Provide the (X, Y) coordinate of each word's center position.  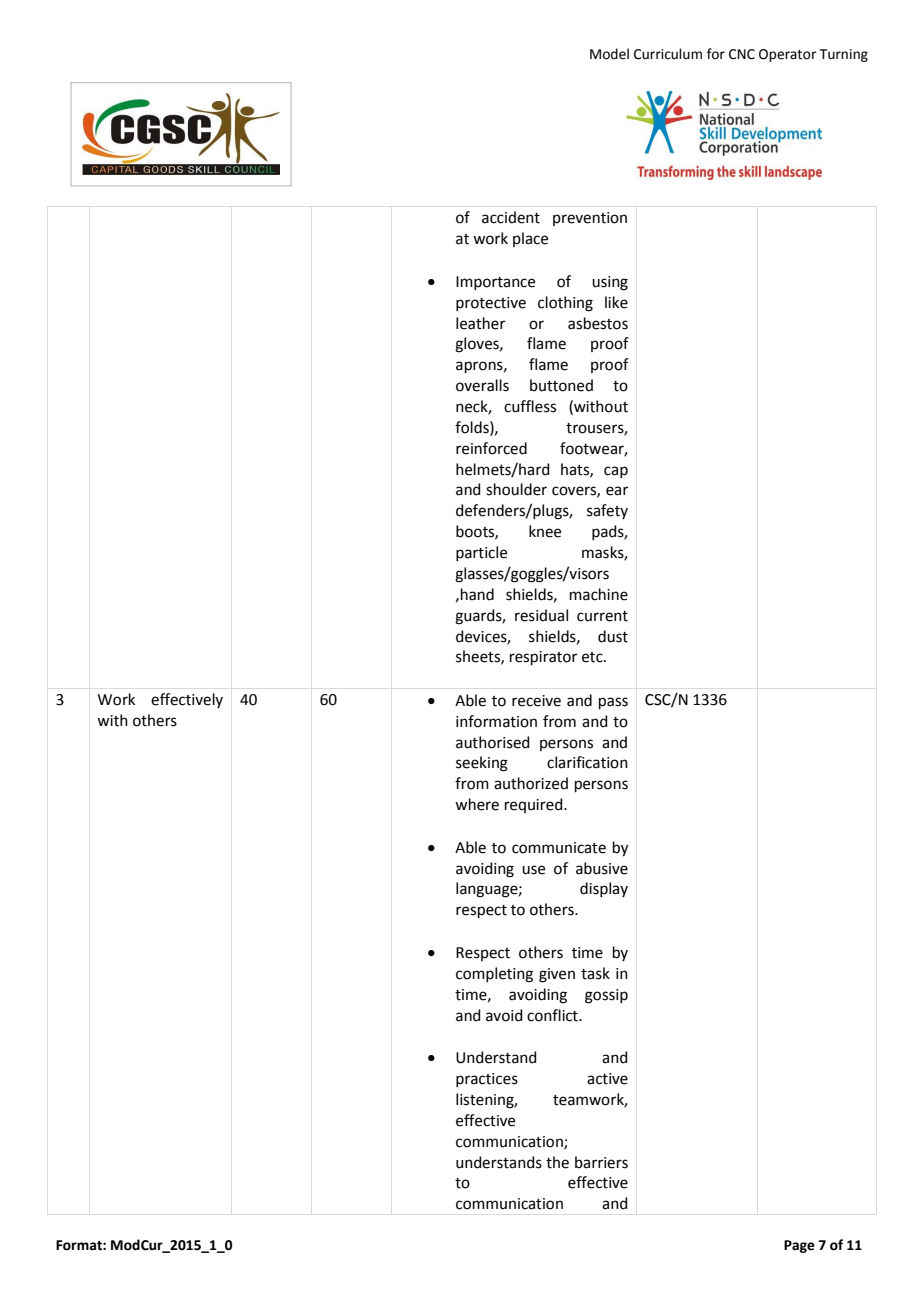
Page (799, 1246)
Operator (788, 55)
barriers (601, 1162)
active (607, 1079)
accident (511, 217)
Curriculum (668, 54)
